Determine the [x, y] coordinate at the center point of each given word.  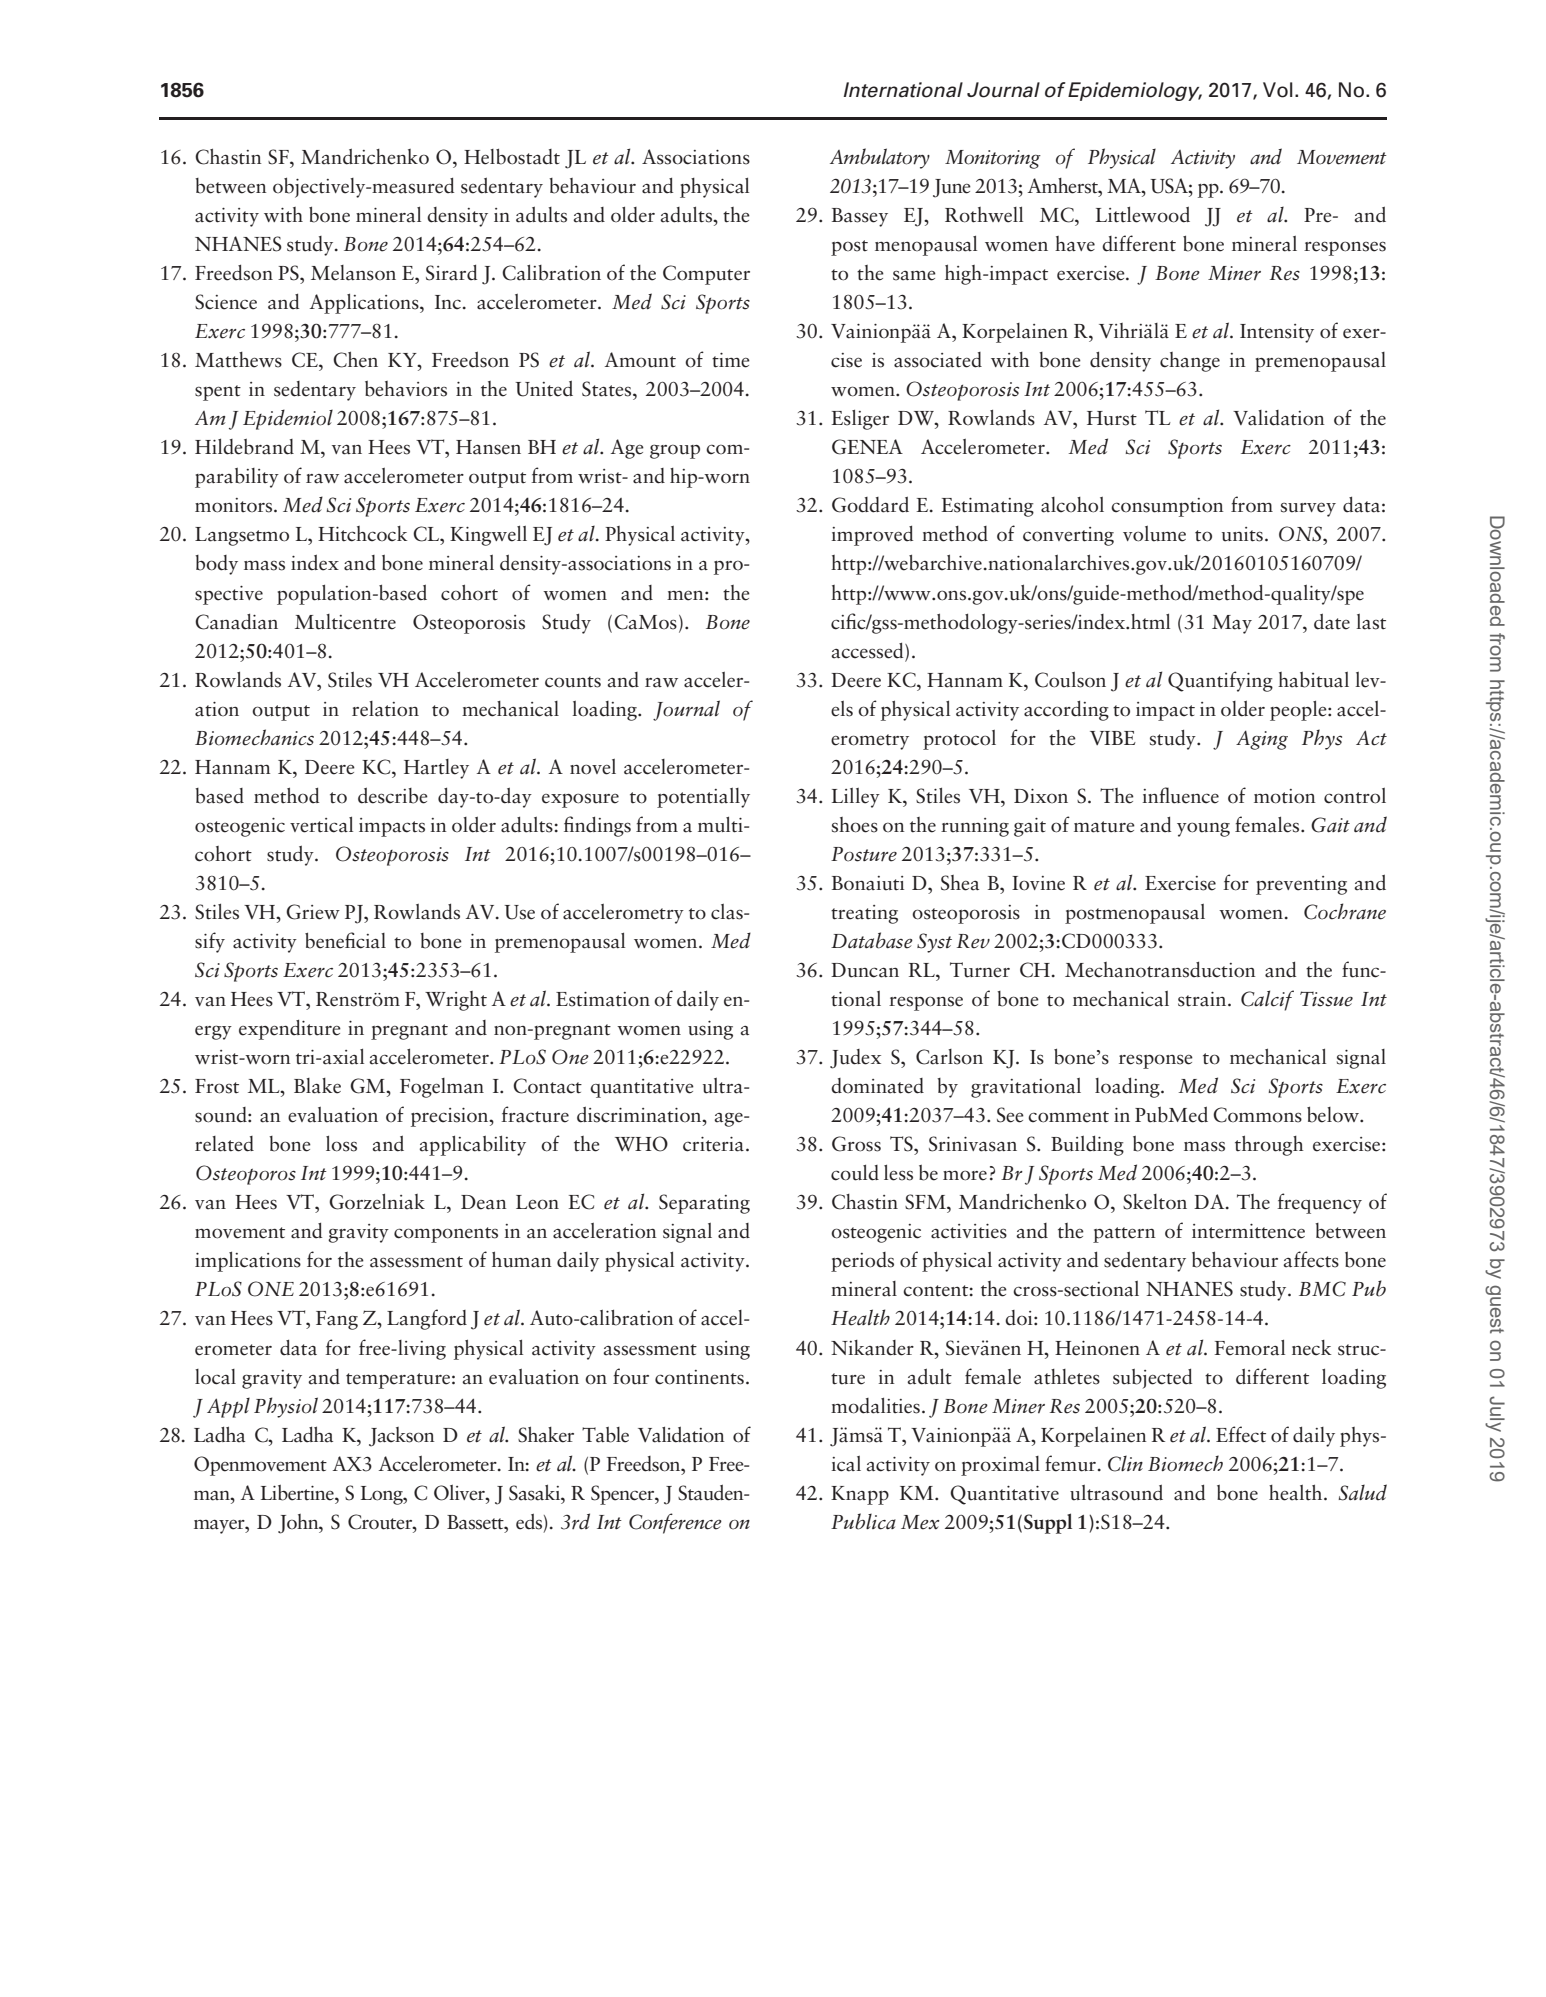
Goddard [870, 504]
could [855, 1173]
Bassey [860, 217]
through [1269, 1145]
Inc [448, 302]
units [1242, 534]
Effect [1241, 1434]
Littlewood [1143, 214]
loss [341, 1144]
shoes [855, 825]
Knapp [860, 1495]
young [1203, 829]
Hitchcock [362, 534]
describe [393, 795]
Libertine [298, 1493]
